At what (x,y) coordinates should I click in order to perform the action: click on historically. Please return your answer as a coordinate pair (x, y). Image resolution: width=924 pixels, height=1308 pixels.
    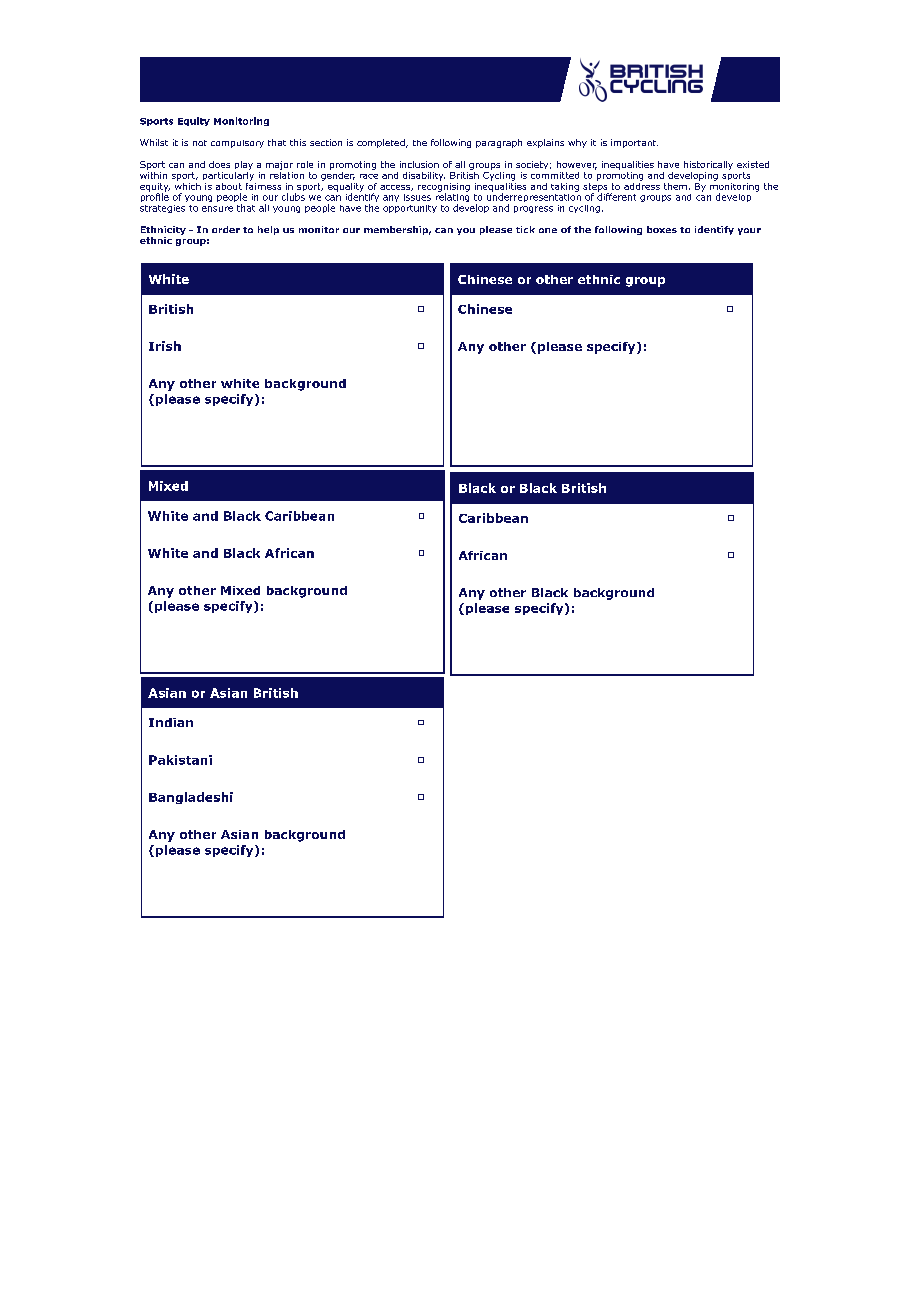
    Looking at the image, I should click on (708, 165).
